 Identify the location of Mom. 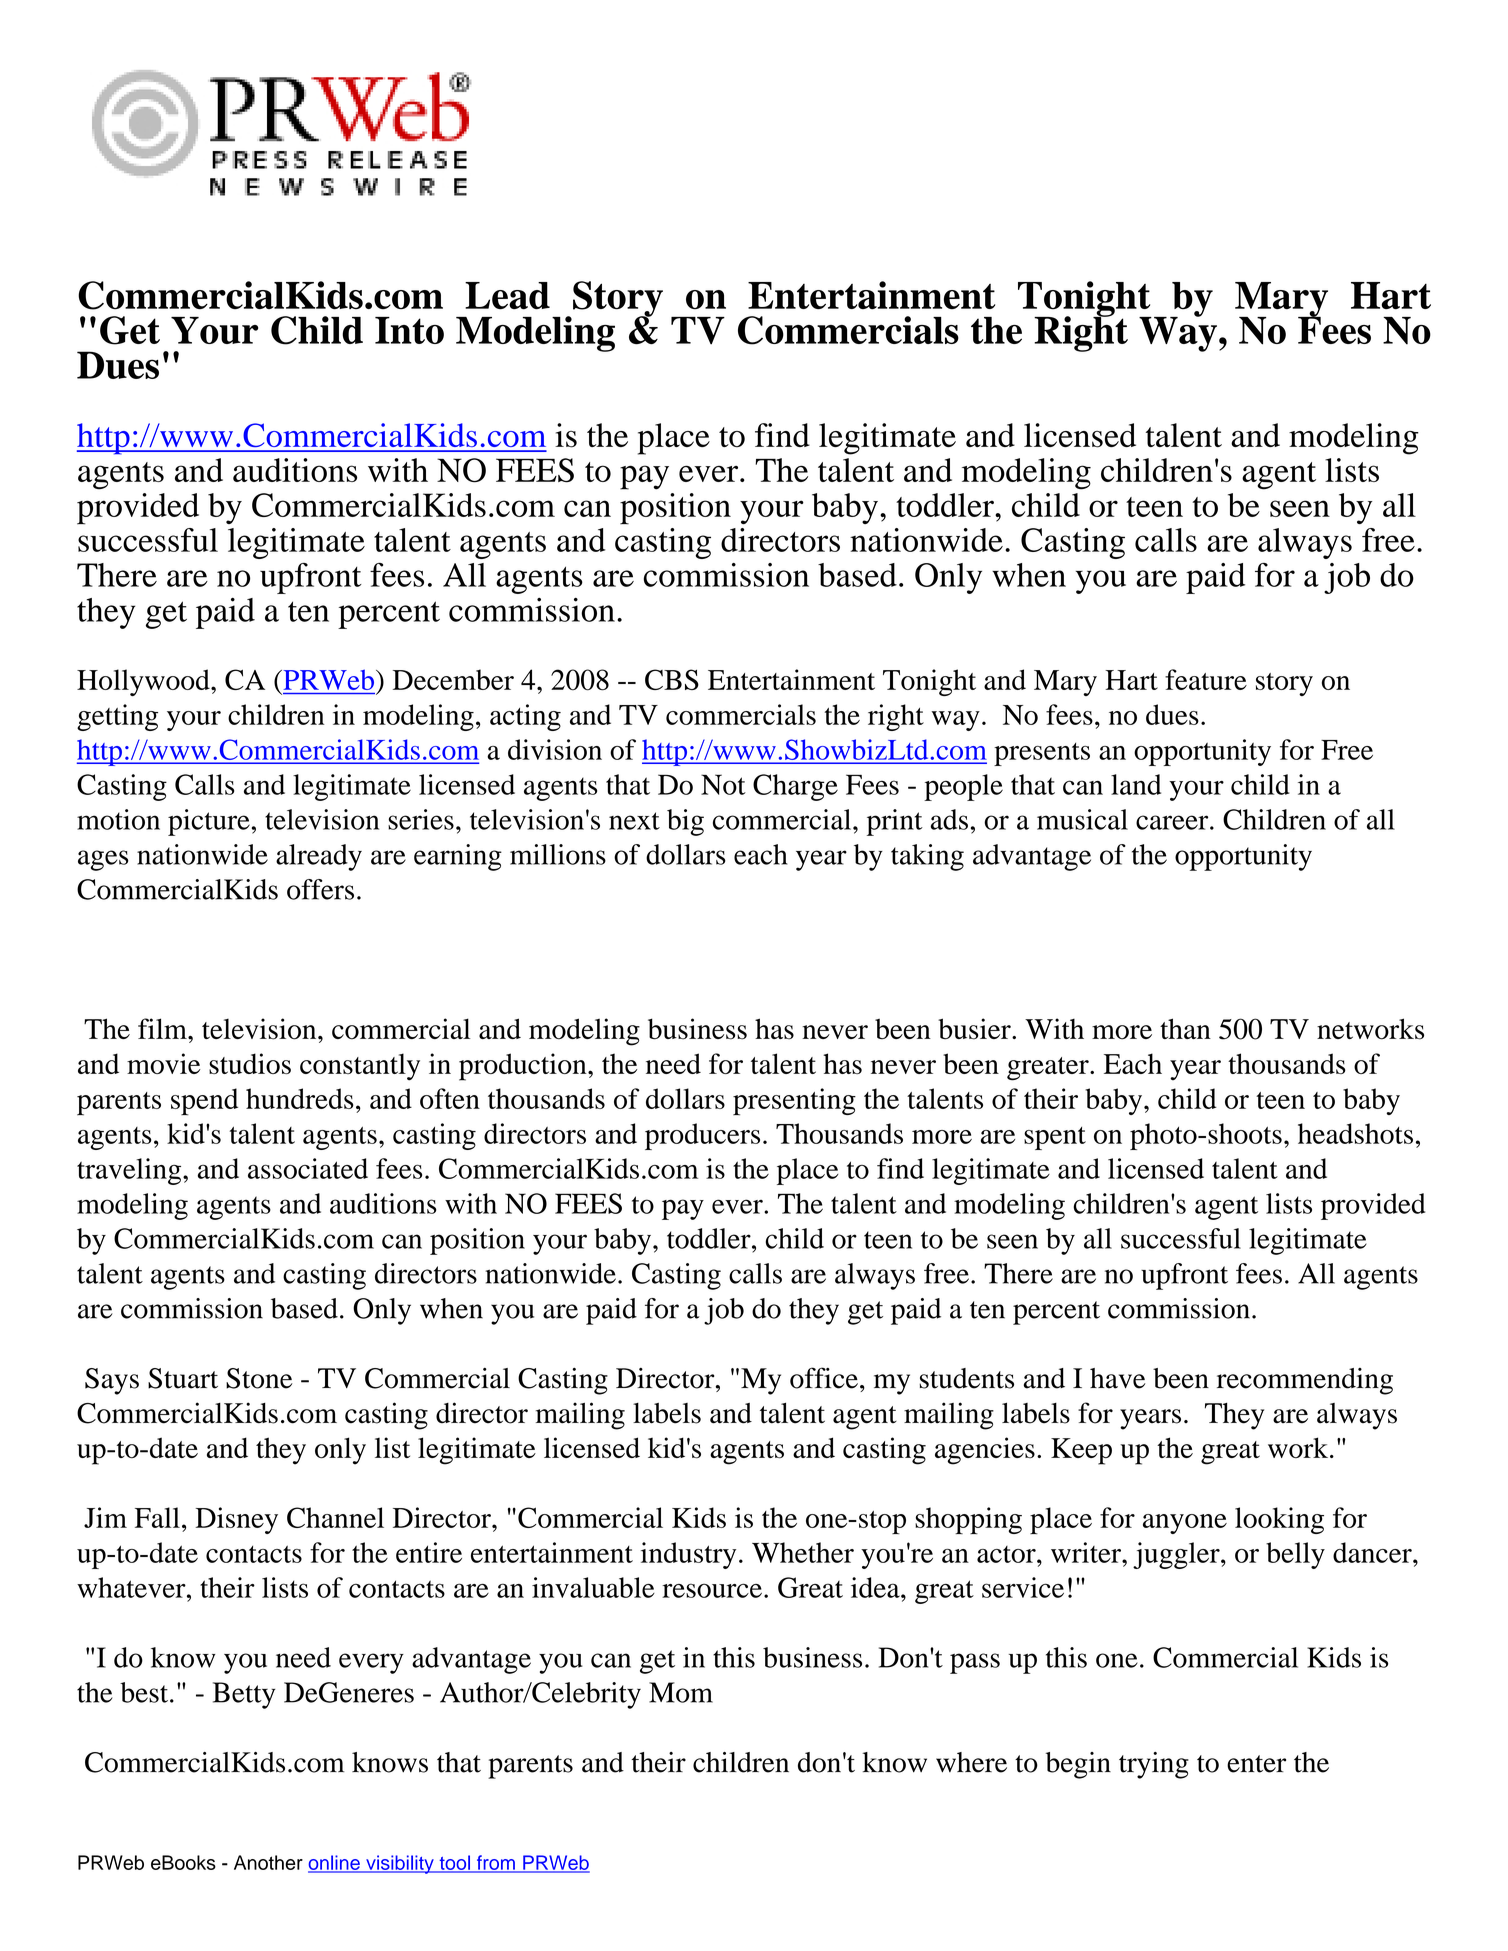
(681, 1692).
